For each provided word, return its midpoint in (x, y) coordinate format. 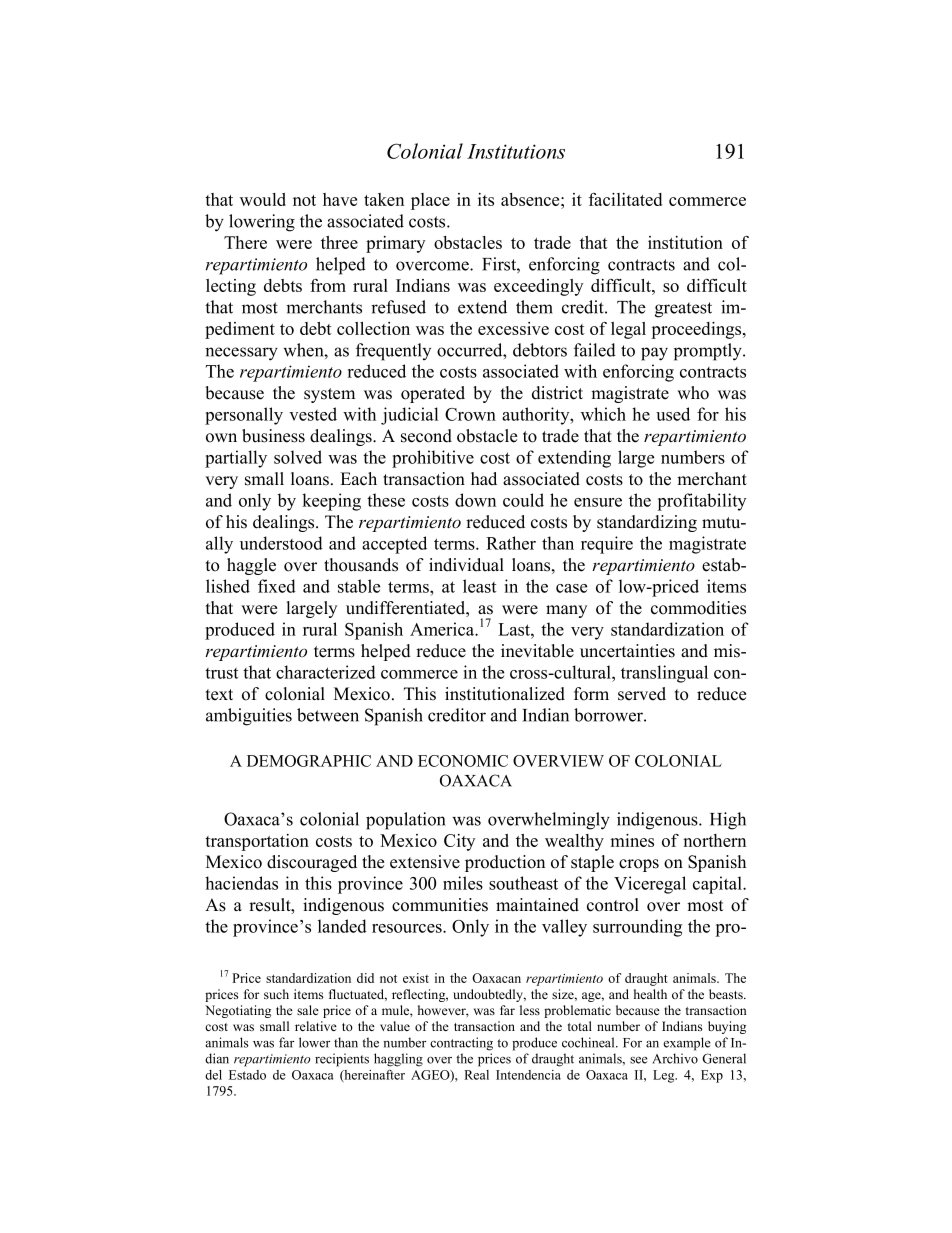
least (479, 586)
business (273, 436)
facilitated (625, 199)
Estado (247, 1075)
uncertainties (627, 651)
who (693, 393)
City (459, 842)
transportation (257, 842)
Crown (470, 414)
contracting (461, 1044)
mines (632, 840)
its (486, 199)
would (263, 199)
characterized (326, 672)
